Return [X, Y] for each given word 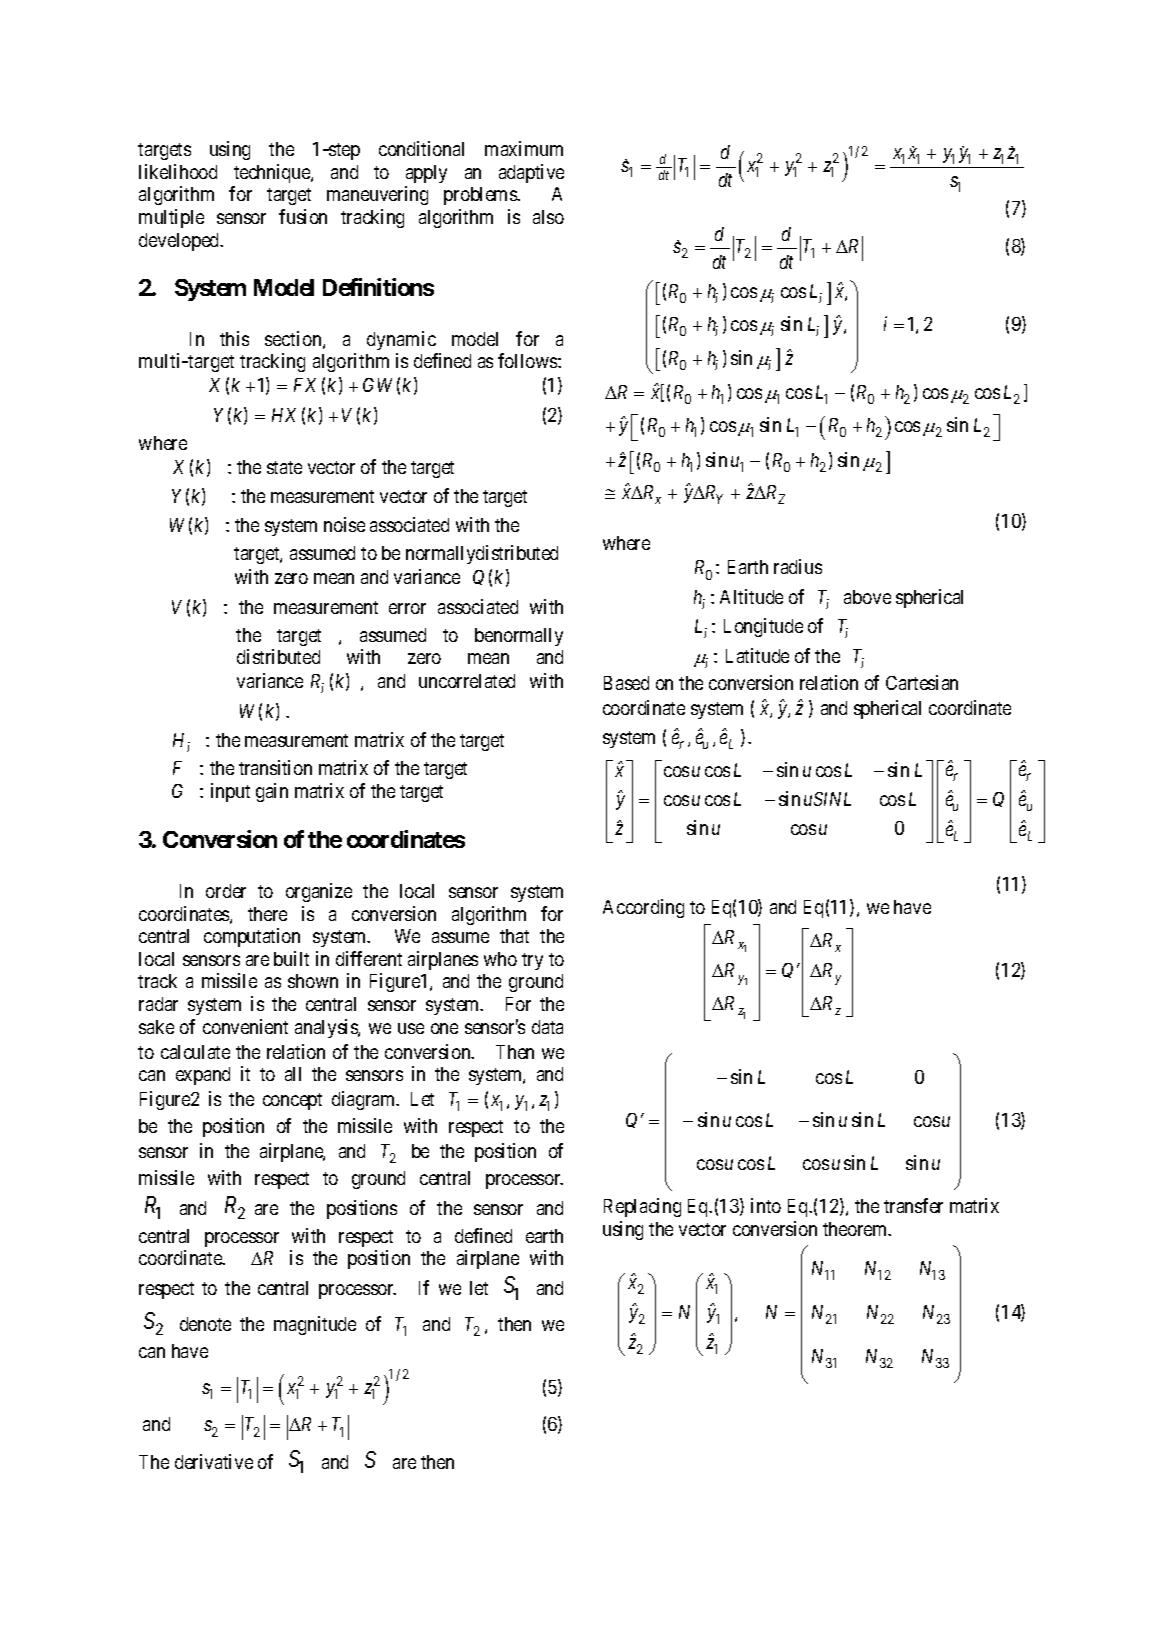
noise [344, 524]
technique [273, 173]
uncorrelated [467, 681]
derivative [214, 1461]
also [548, 217]
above [867, 597]
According [643, 908]
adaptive [531, 173]
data [547, 1027]
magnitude [315, 1325]
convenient [245, 1026]
